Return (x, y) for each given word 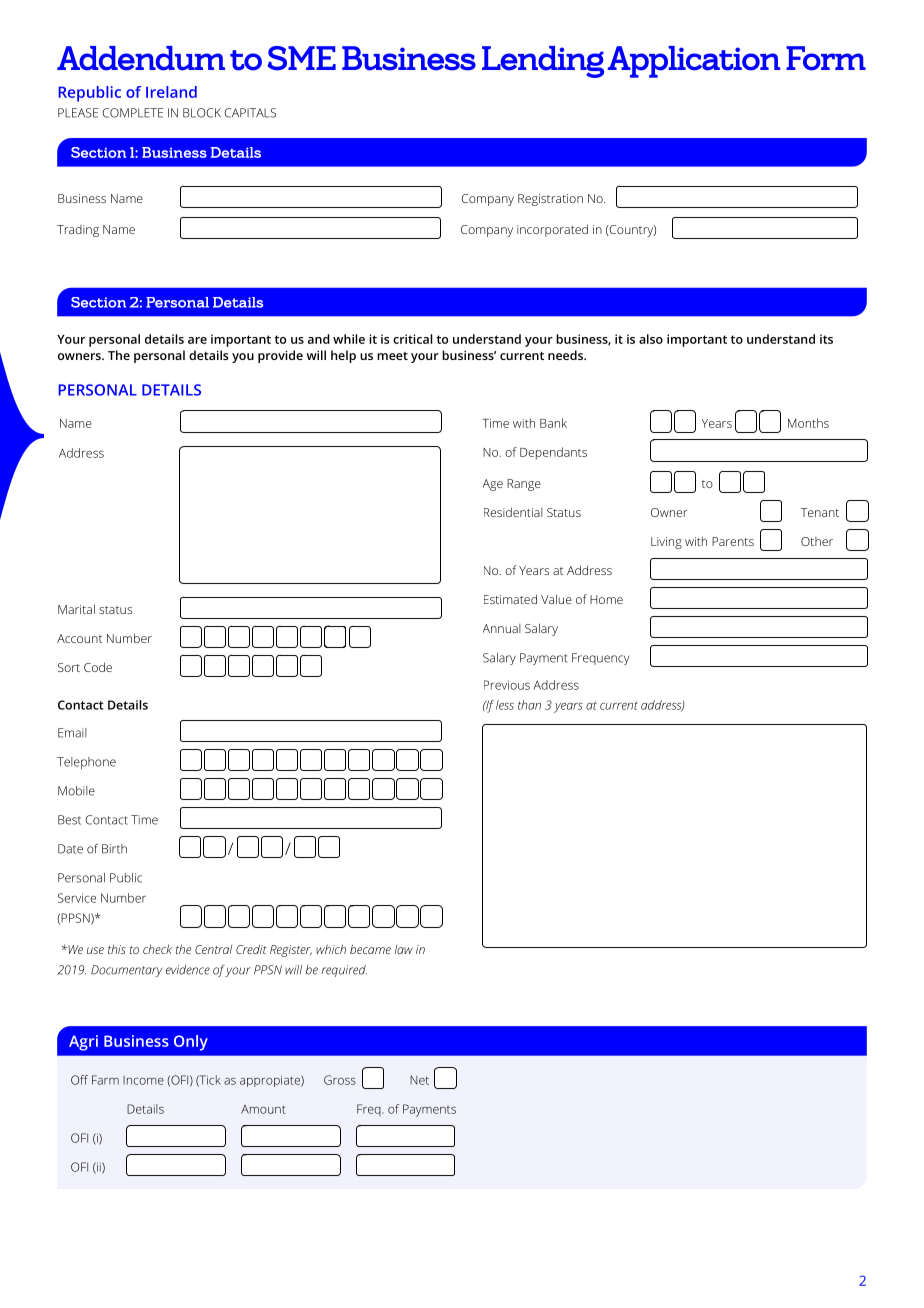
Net (419, 1080)
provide (280, 356)
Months (808, 423)
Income (143, 1080)
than (529, 705)
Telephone (86, 763)
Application (694, 62)
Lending (543, 62)
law (404, 949)
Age (493, 485)
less (505, 705)
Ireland (171, 92)
